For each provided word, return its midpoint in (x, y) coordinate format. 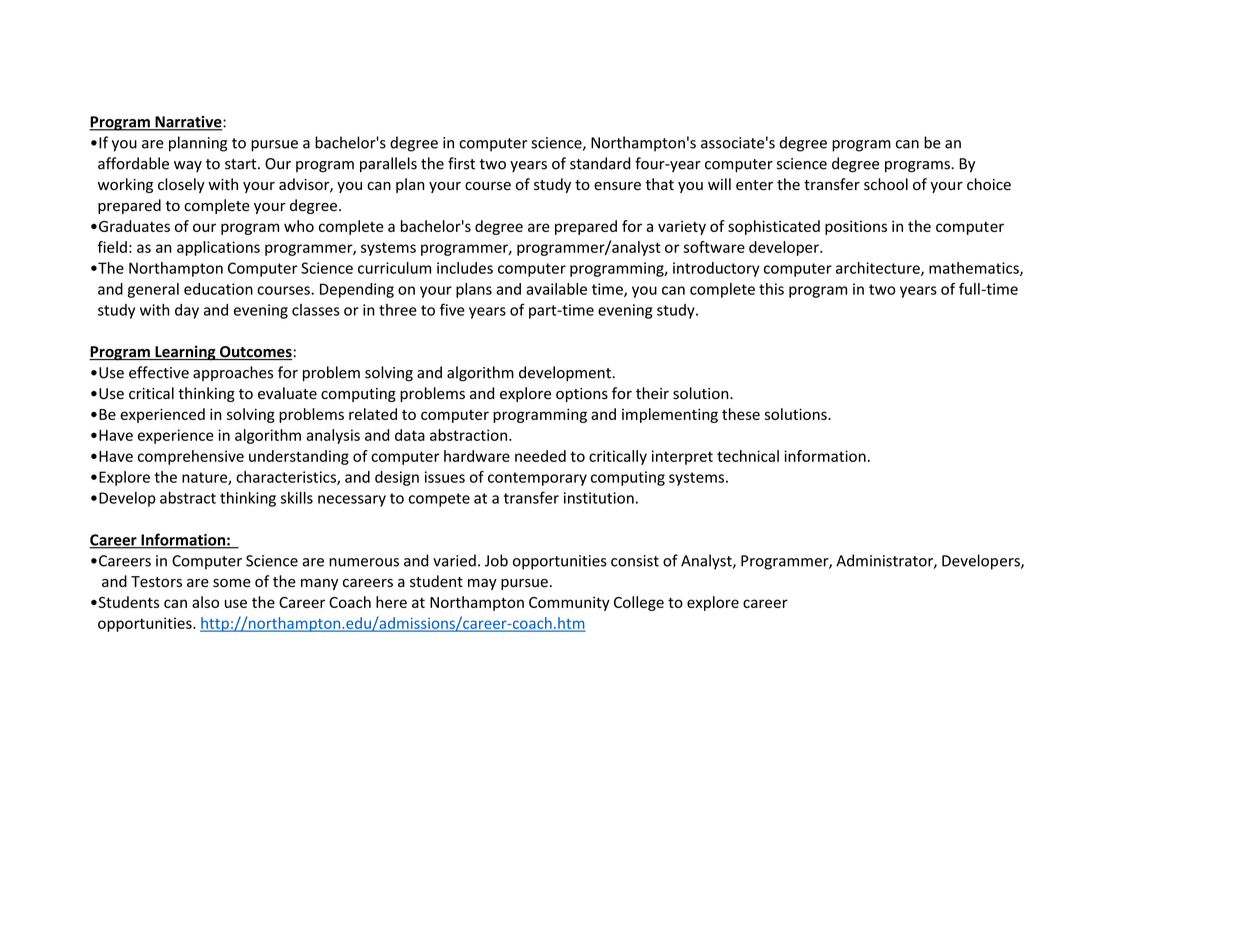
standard (600, 163)
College (639, 603)
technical (748, 456)
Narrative (188, 123)
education (218, 289)
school (886, 184)
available (556, 289)
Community (569, 603)
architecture (879, 269)
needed (540, 456)
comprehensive (191, 457)
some (232, 583)
